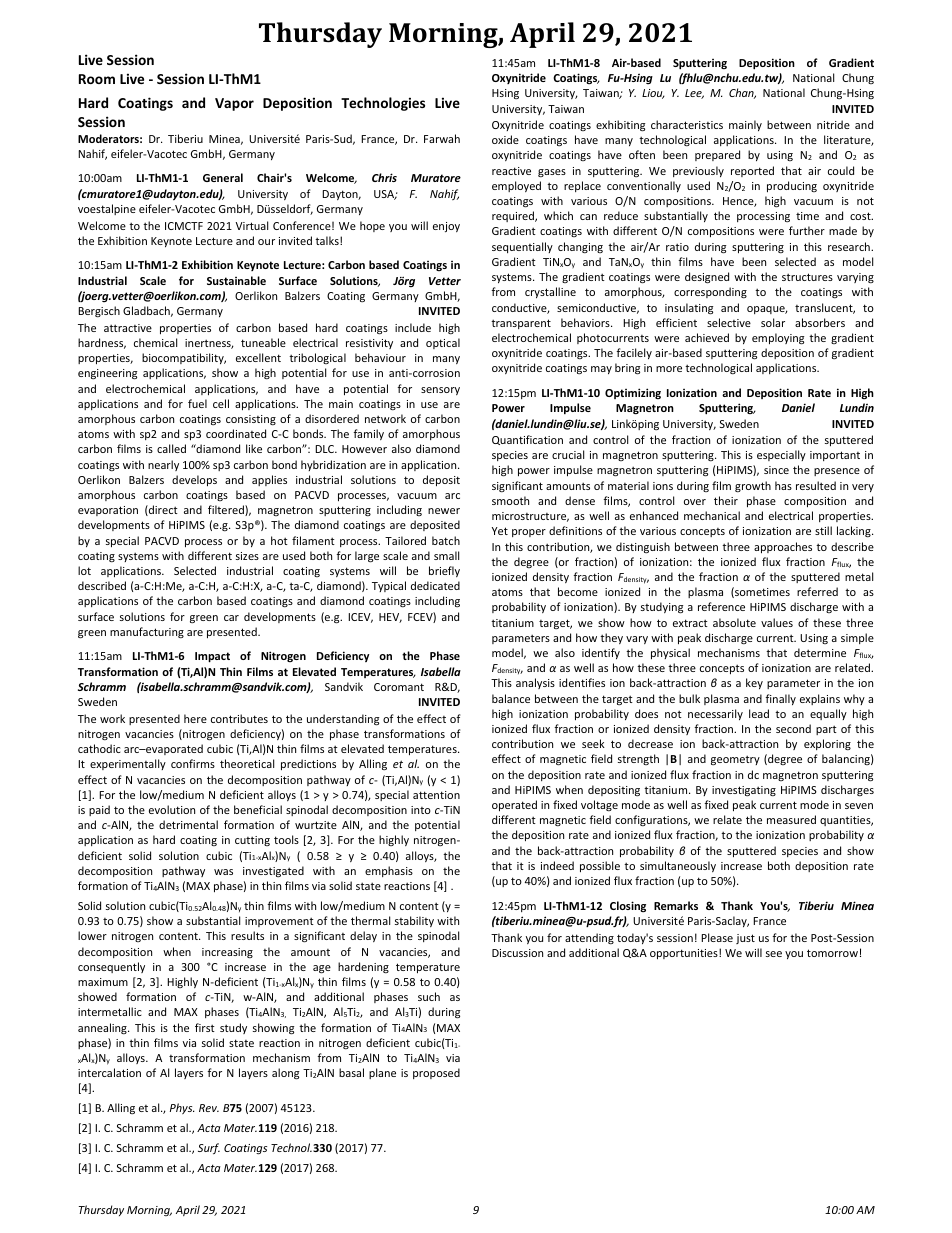 This screenshot has height=1233, width=952. I want to click on briefly, so click(444, 571).
